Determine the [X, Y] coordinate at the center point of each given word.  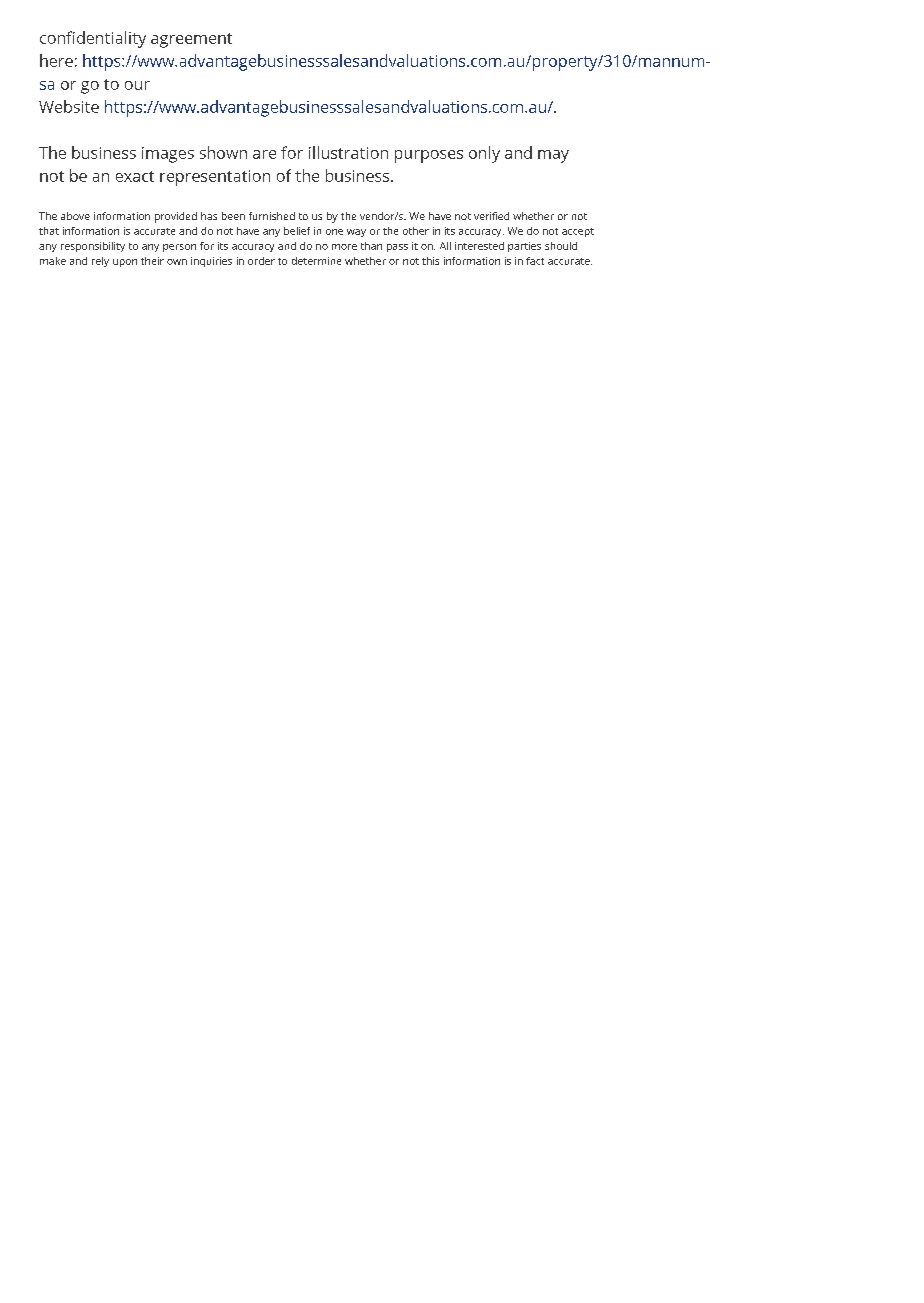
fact [535, 261]
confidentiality [93, 39]
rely [100, 262]
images [168, 155]
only [484, 154]
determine [316, 261]
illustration [348, 152]
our [137, 85]
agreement [191, 40]
